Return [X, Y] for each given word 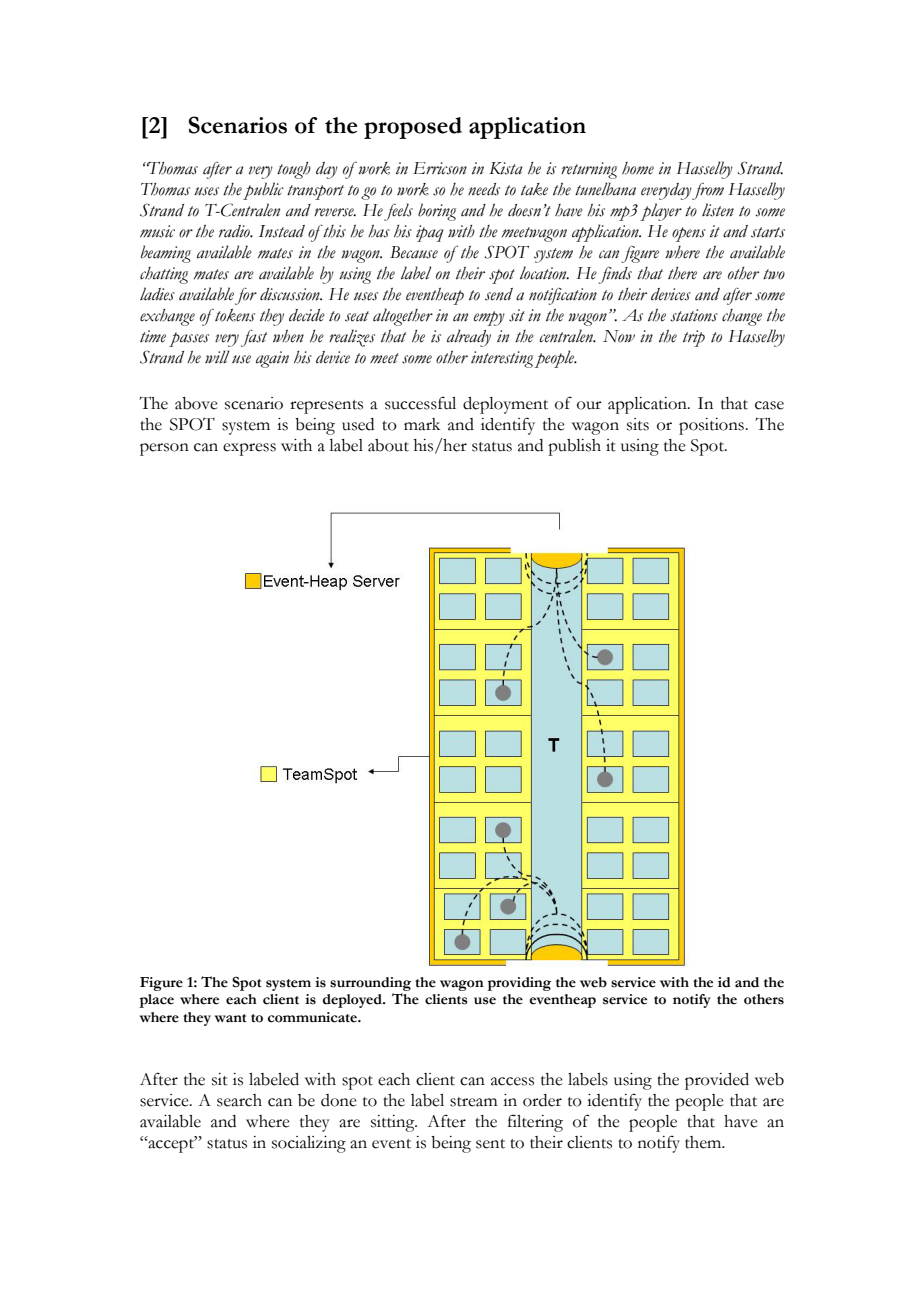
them [704, 1142]
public [263, 191]
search [239, 1100]
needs [484, 189]
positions [712, 426]
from [707, 191]
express [249, 449]
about [388, 445]
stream [473, 1102]
